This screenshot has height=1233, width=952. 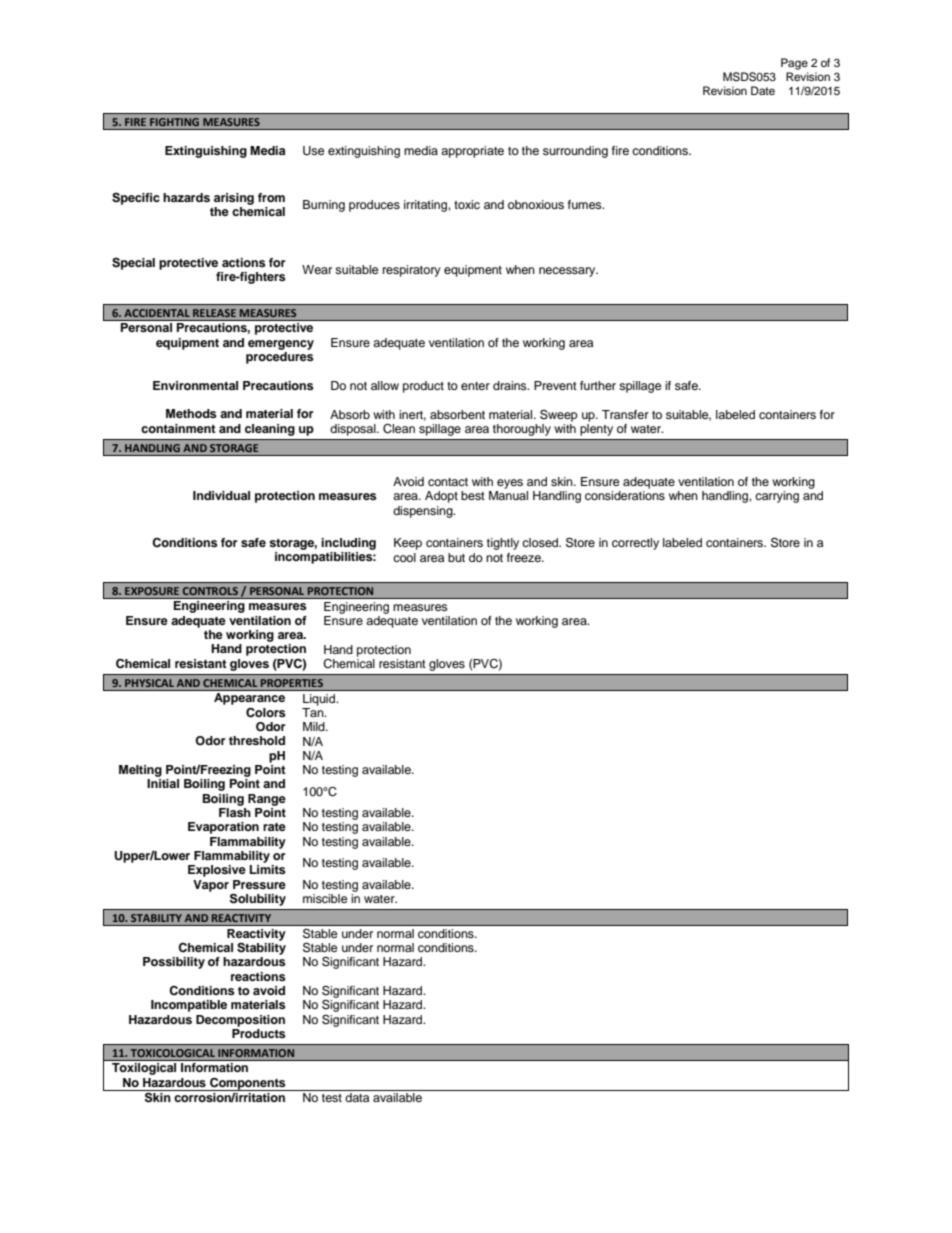 I want to click on miscible, so click(x=325, y=898).
